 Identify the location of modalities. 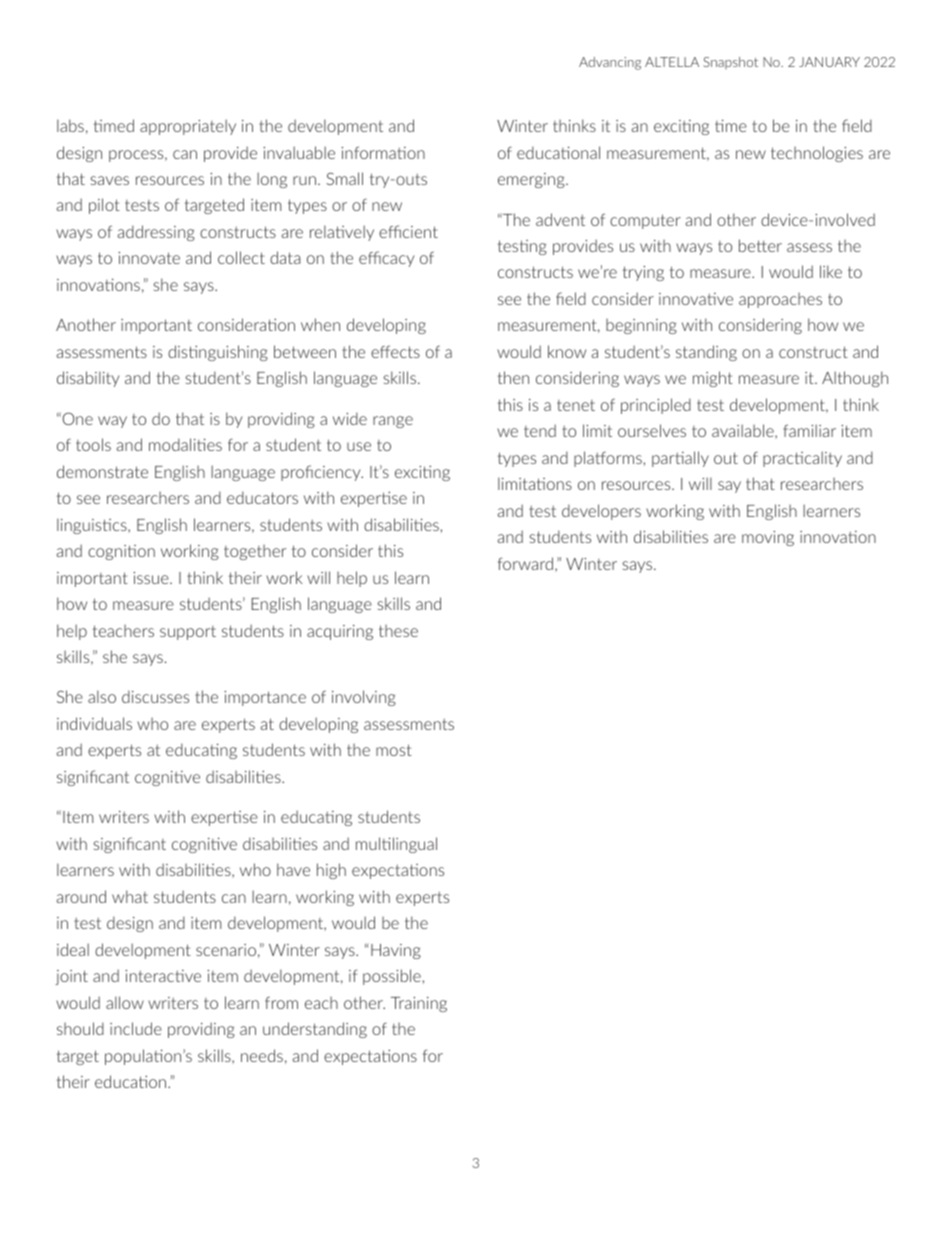
(185, 444).
